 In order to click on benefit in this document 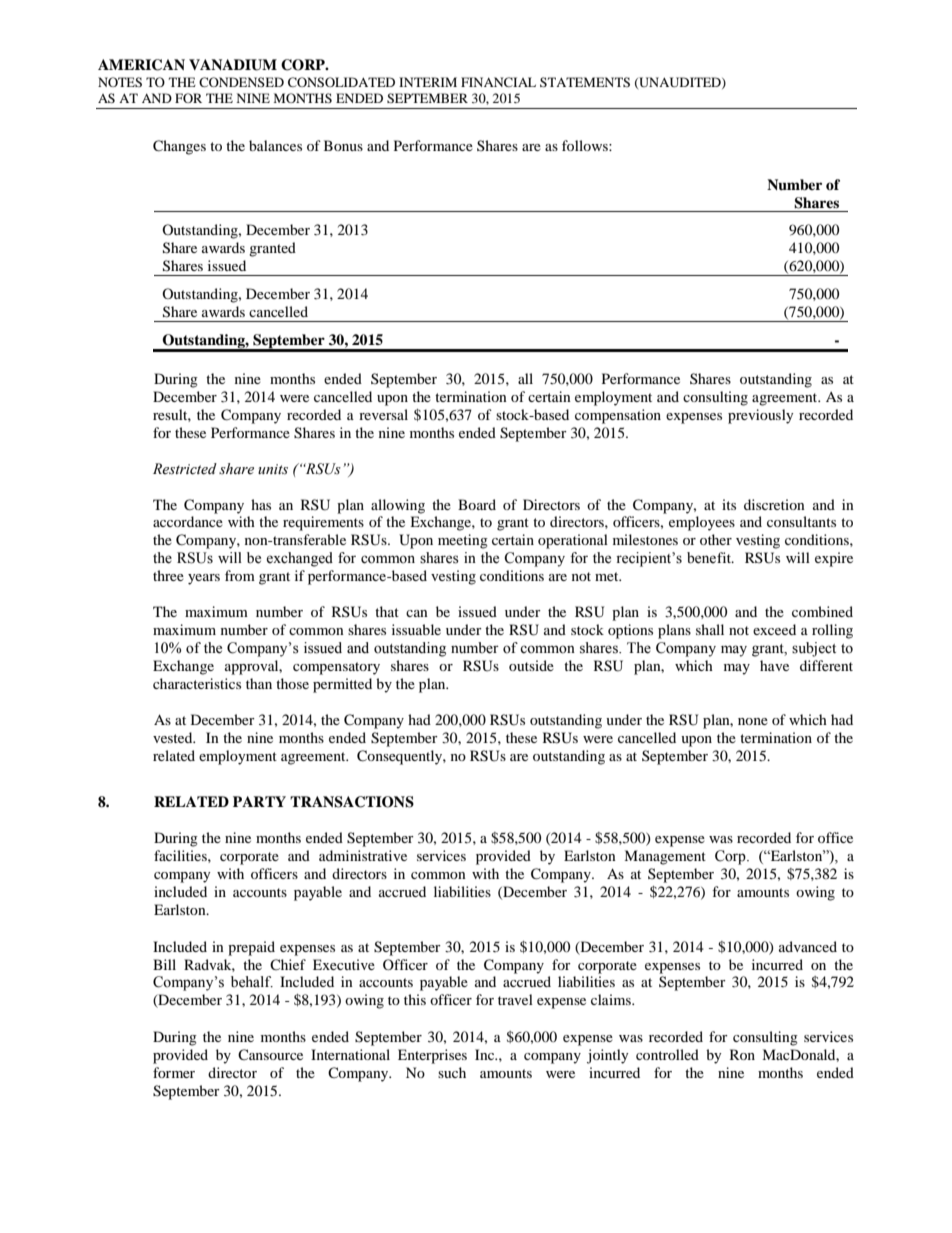, I will do `click(710, 558)`.
